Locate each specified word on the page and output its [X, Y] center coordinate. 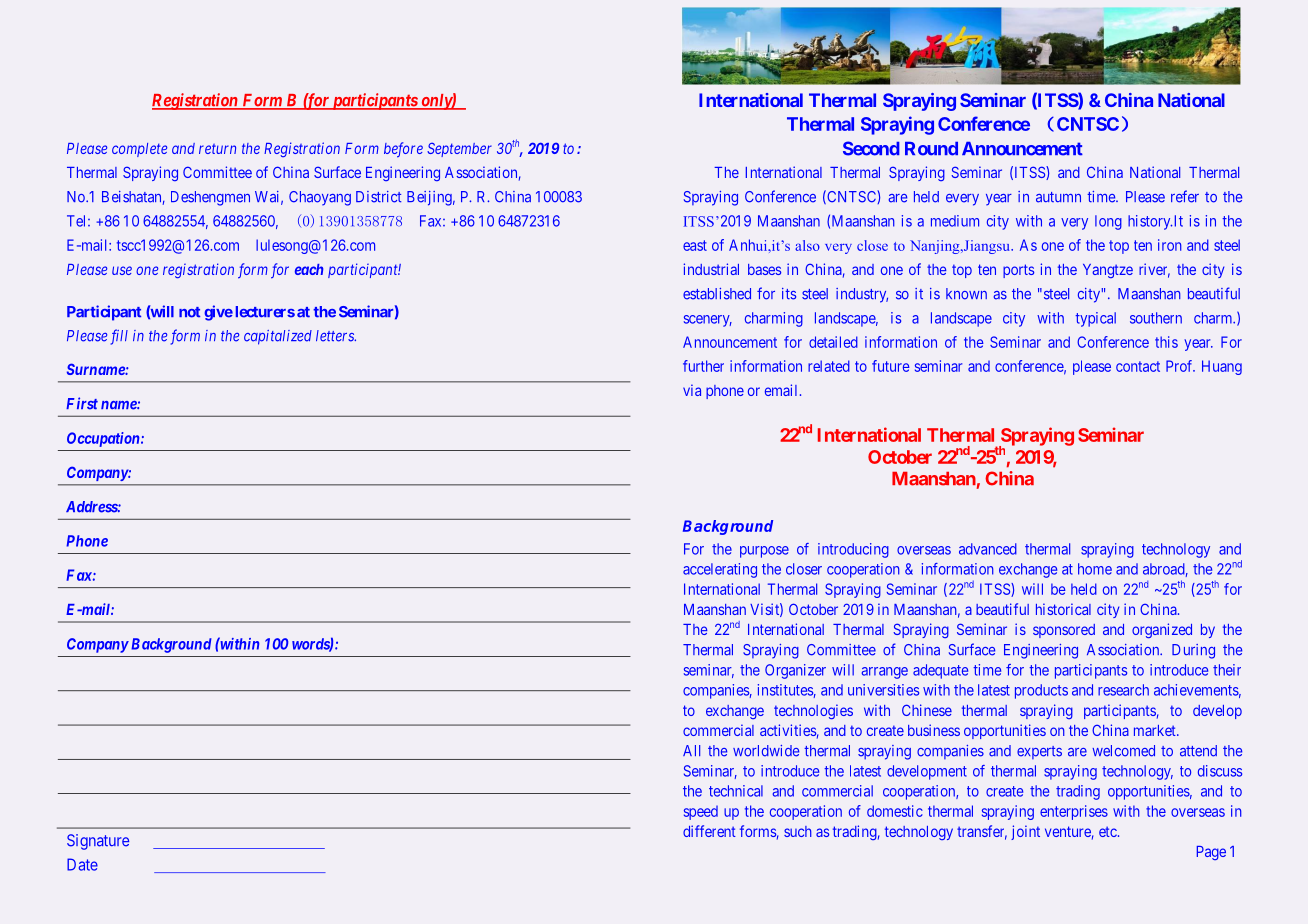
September [459, 150]
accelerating [720, 570]
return [217, 149]
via [692, 390]
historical [1063, 609]
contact [1138, 366]
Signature [98, 842]
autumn [1058, 197]
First [82, 403]
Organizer [795, 671]
